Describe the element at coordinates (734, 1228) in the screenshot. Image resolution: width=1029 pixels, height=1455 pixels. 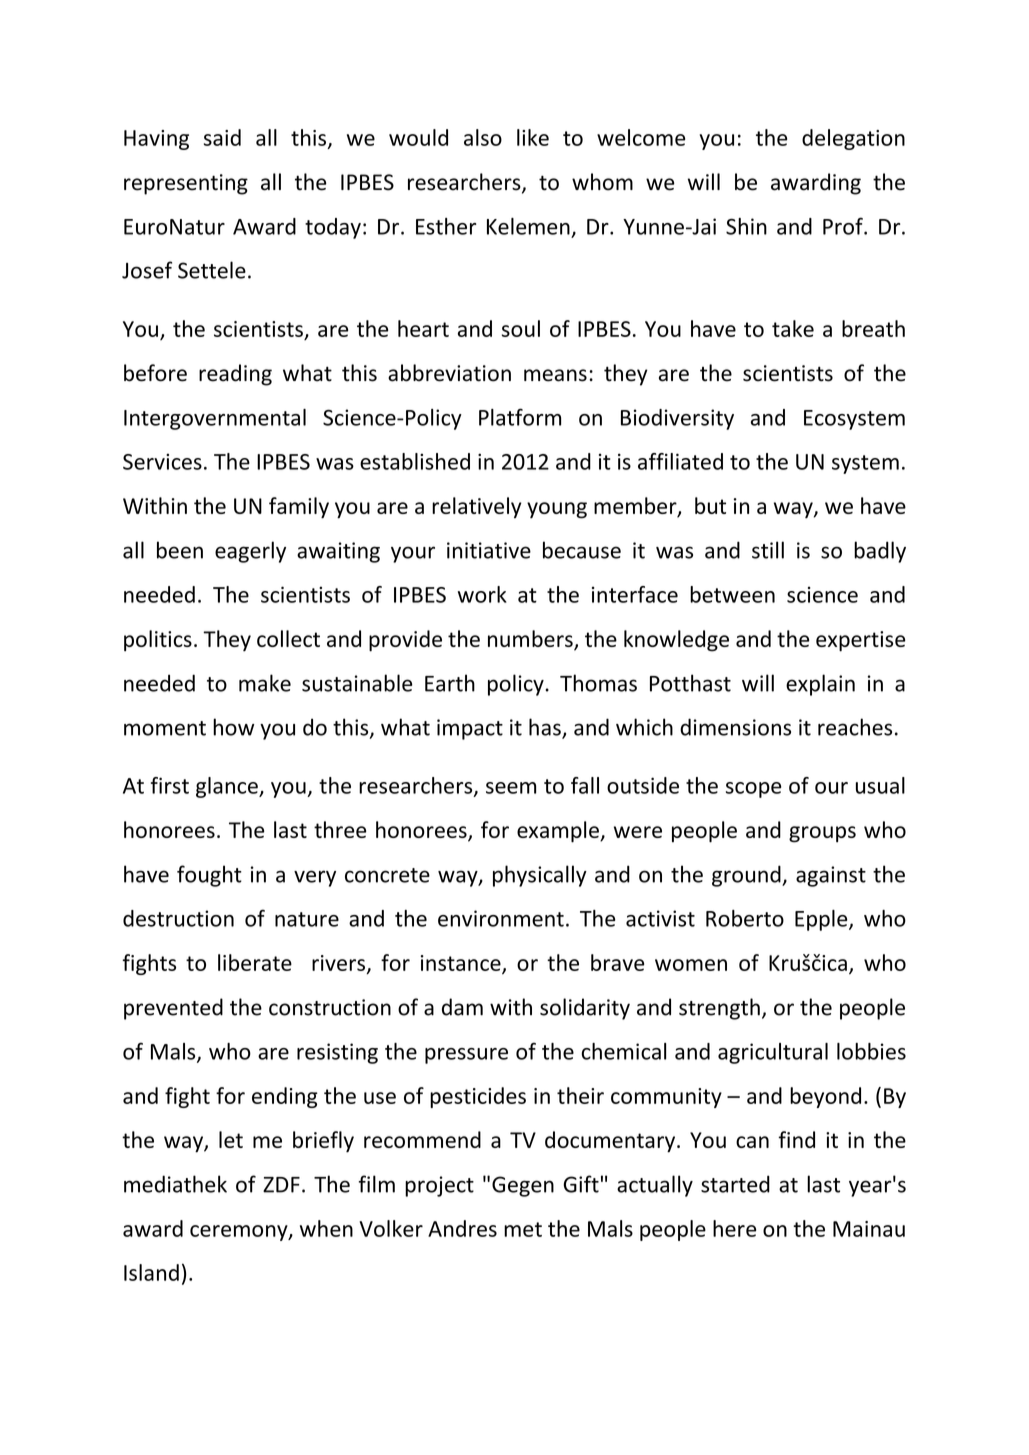
I see `here` at that location.
